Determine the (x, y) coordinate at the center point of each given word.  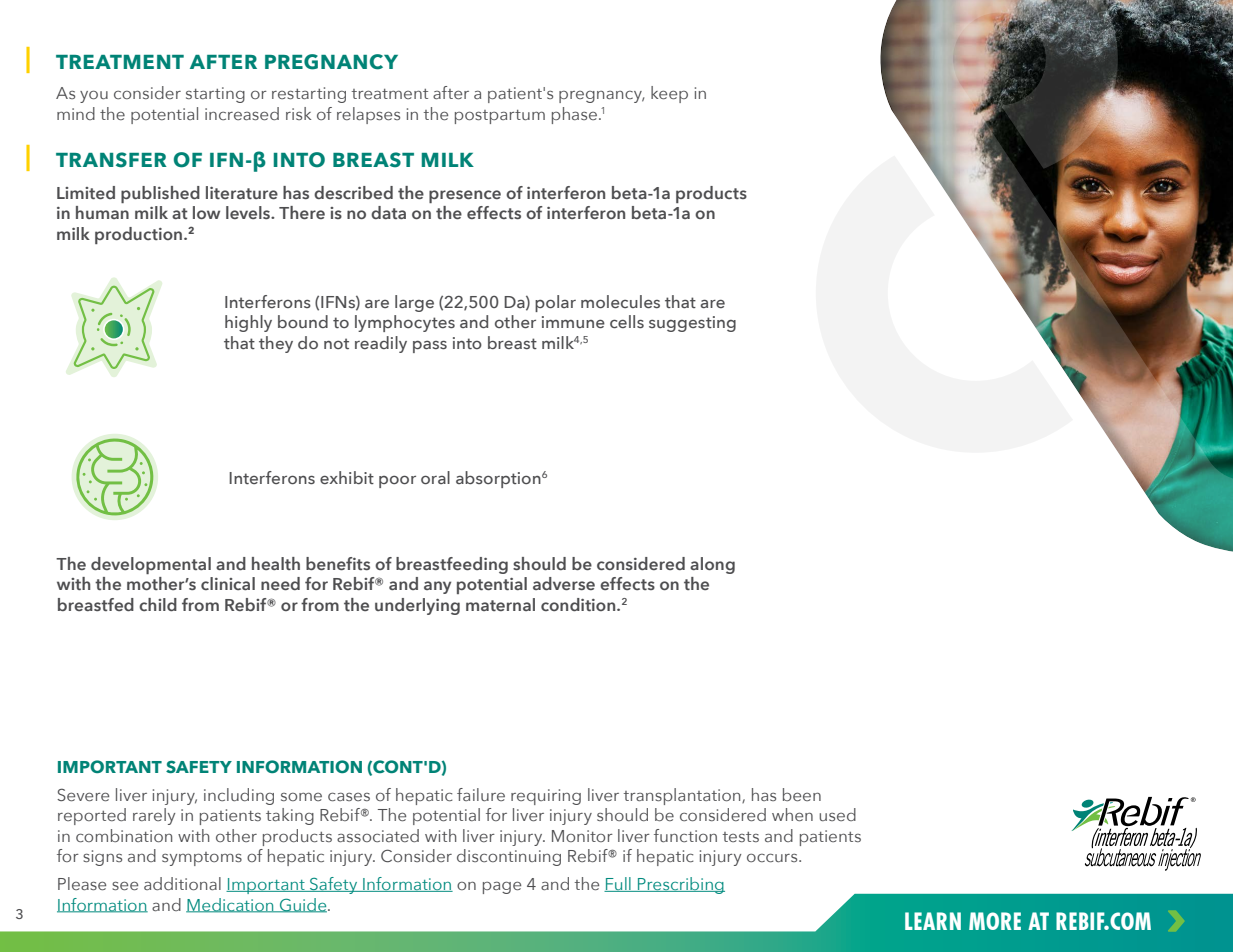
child (158, 604)
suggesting (692, 324)
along (712, 565)
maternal (500, 604)
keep (669, 94)
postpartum (500, 117)
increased (242, 113)
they (276, 344)
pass (430, 346)
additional (182, 883)
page (502, 887)
